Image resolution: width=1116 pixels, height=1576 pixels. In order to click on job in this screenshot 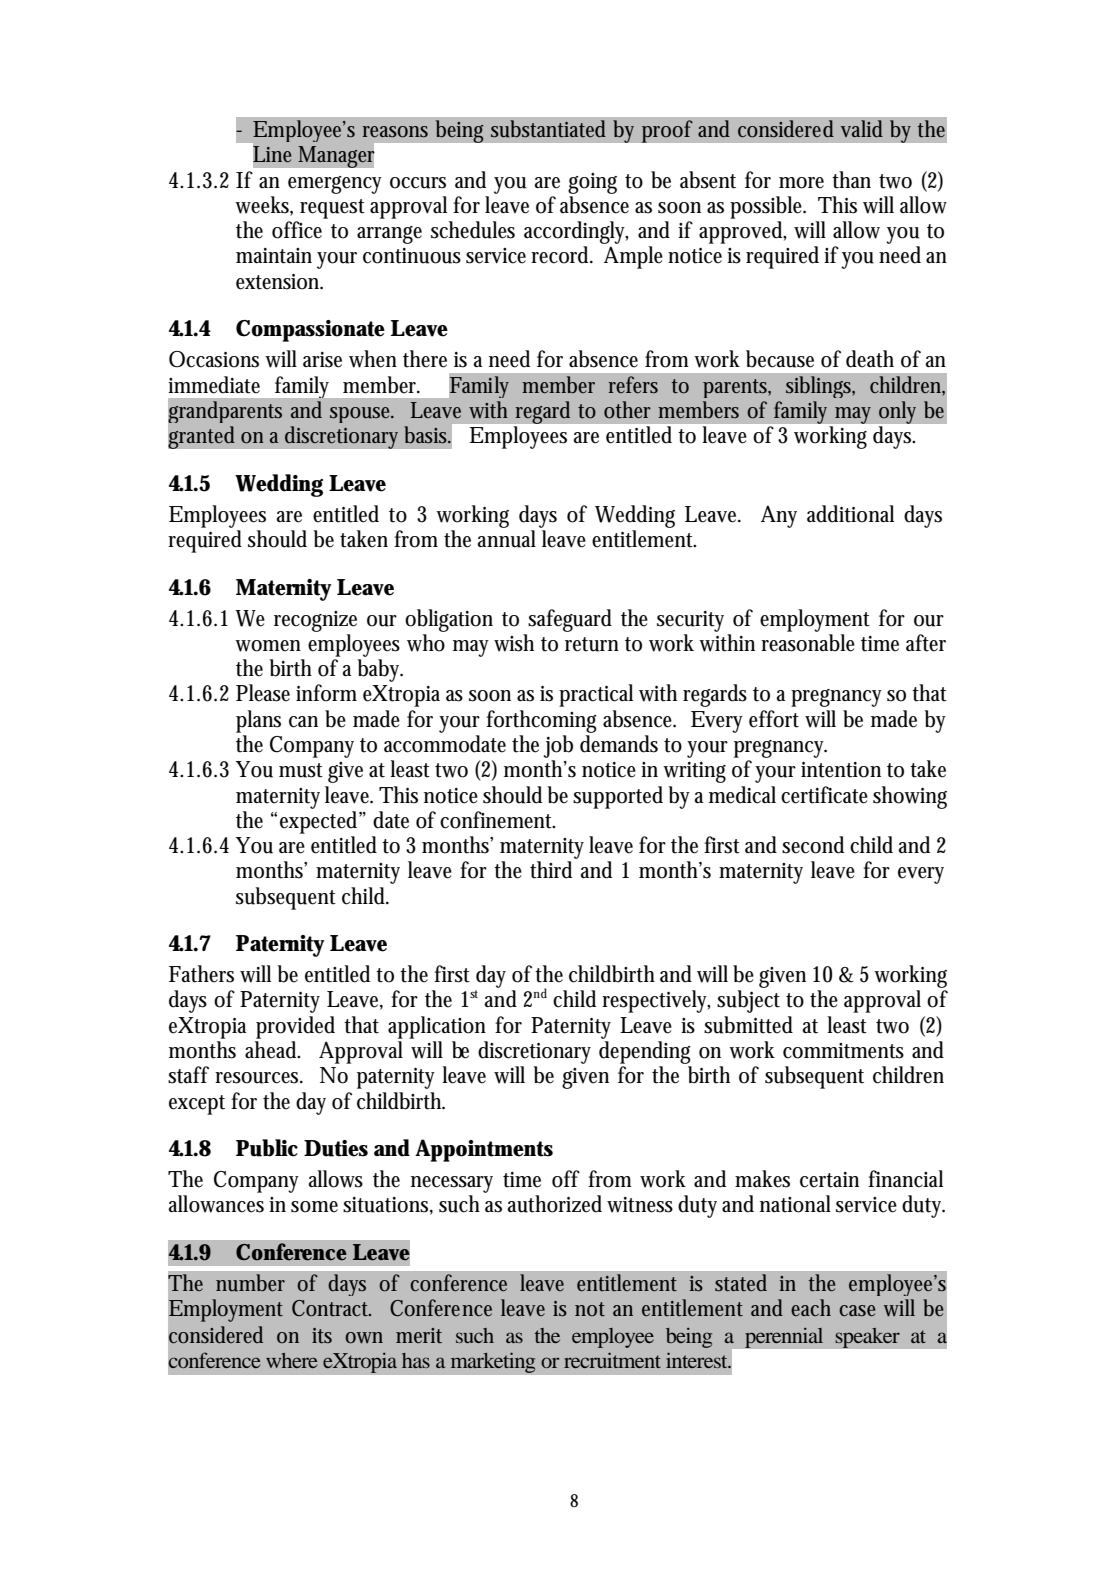, I will do `click(558, 746)`.
